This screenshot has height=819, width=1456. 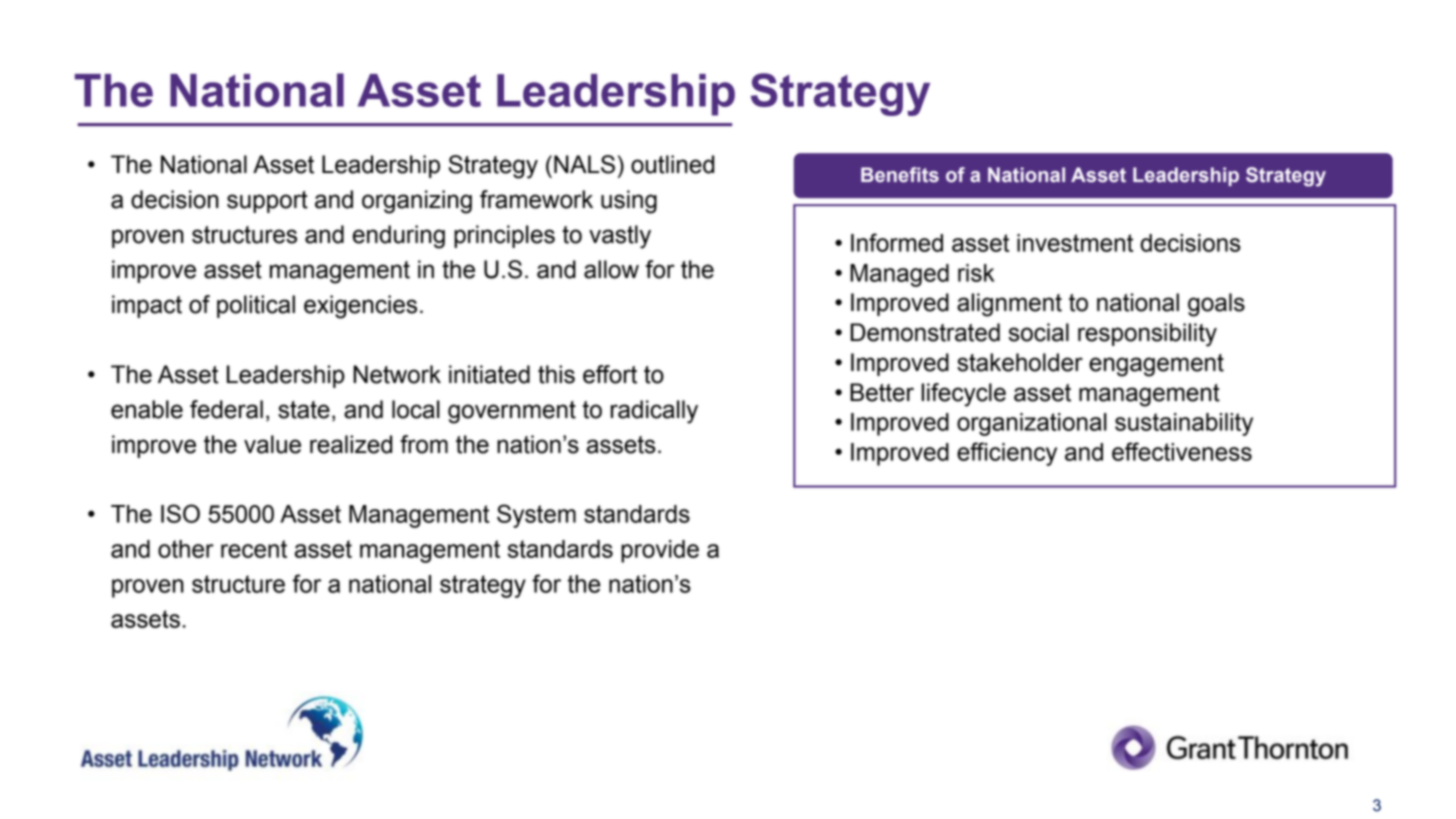 What do you see at coordinates (1032, 424) in the screenshot?
I see `organizational` at bounding box center [1032, 424].
